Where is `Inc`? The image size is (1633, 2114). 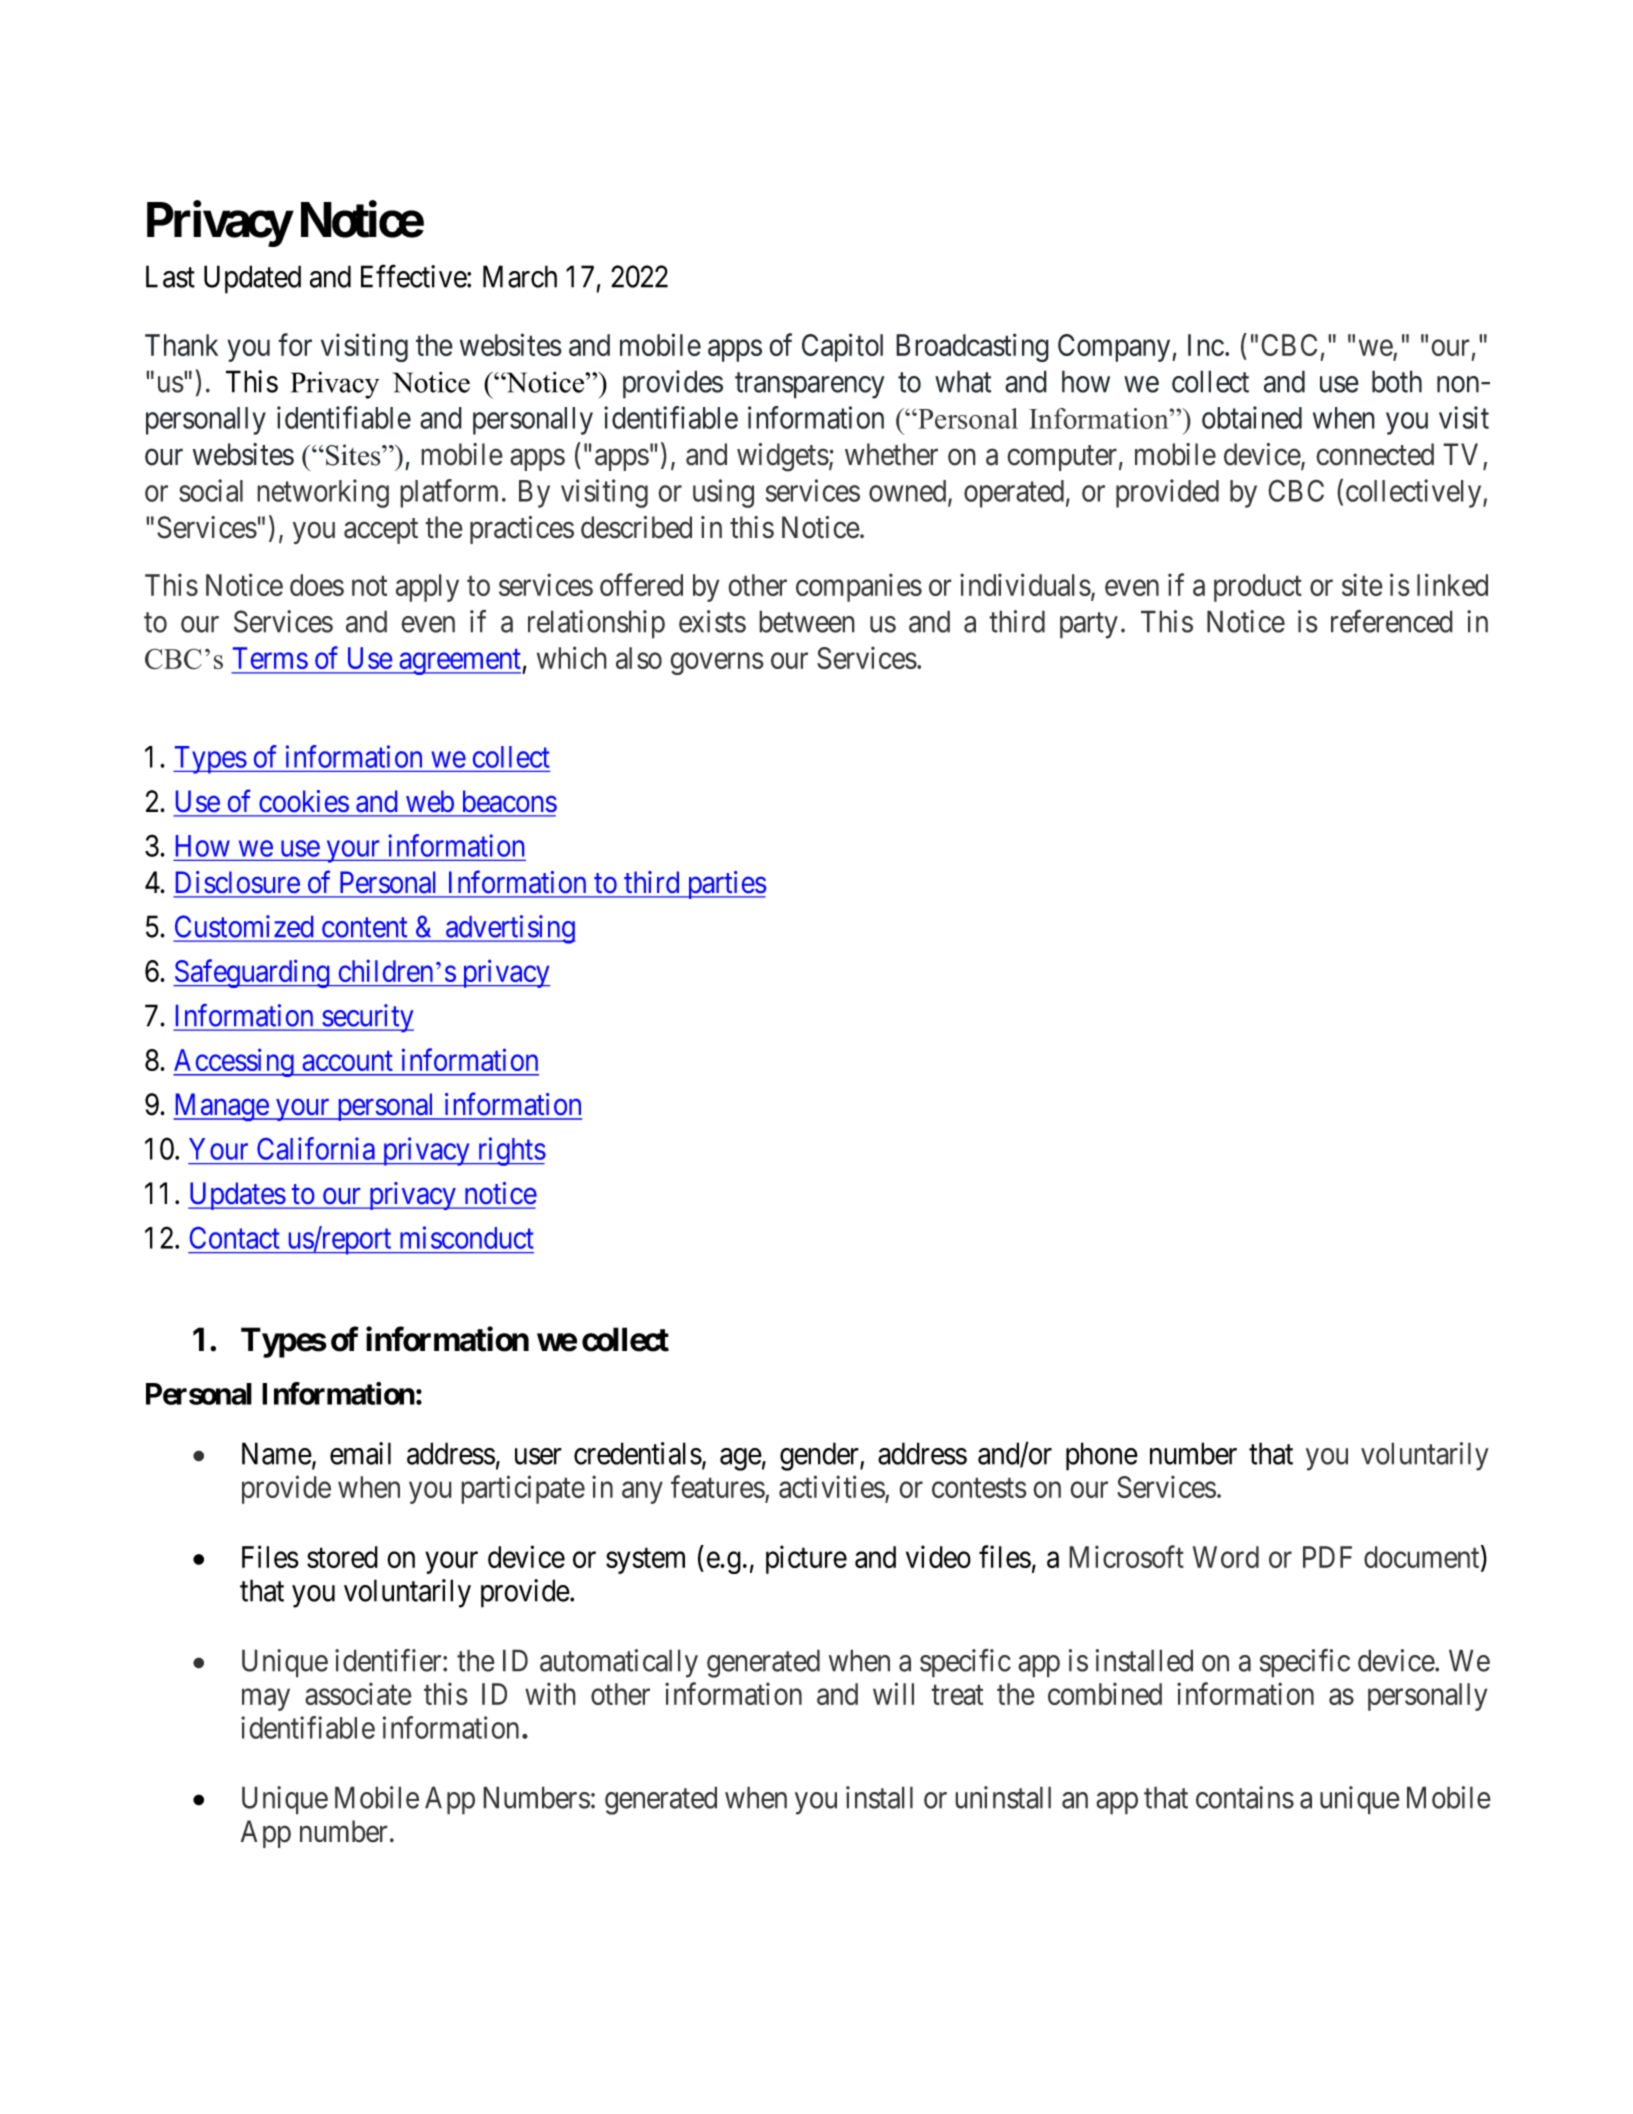
Inc is located at coordinates (1206, 345).
